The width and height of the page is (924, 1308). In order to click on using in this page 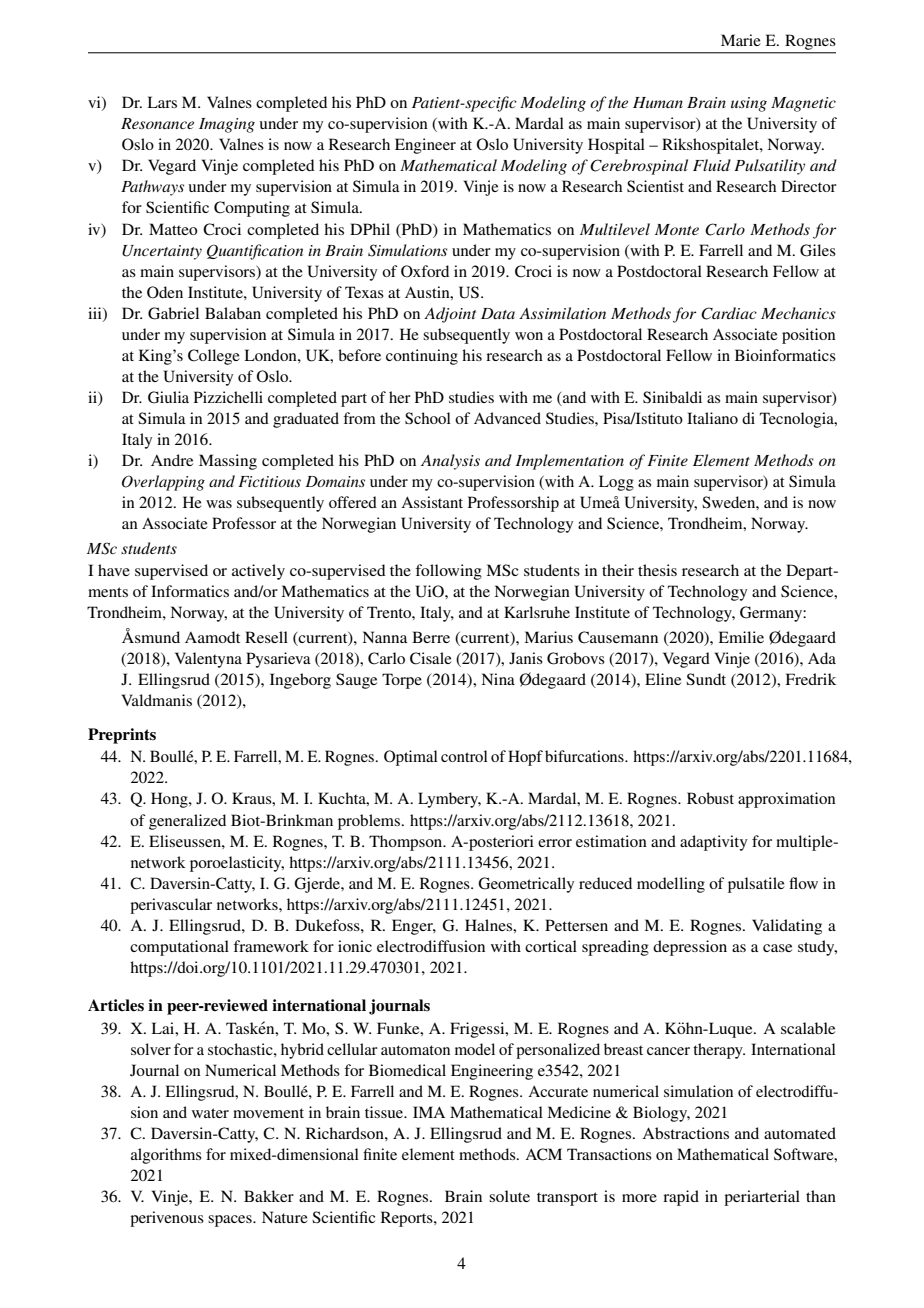, I will do `click(749, 104)`.
